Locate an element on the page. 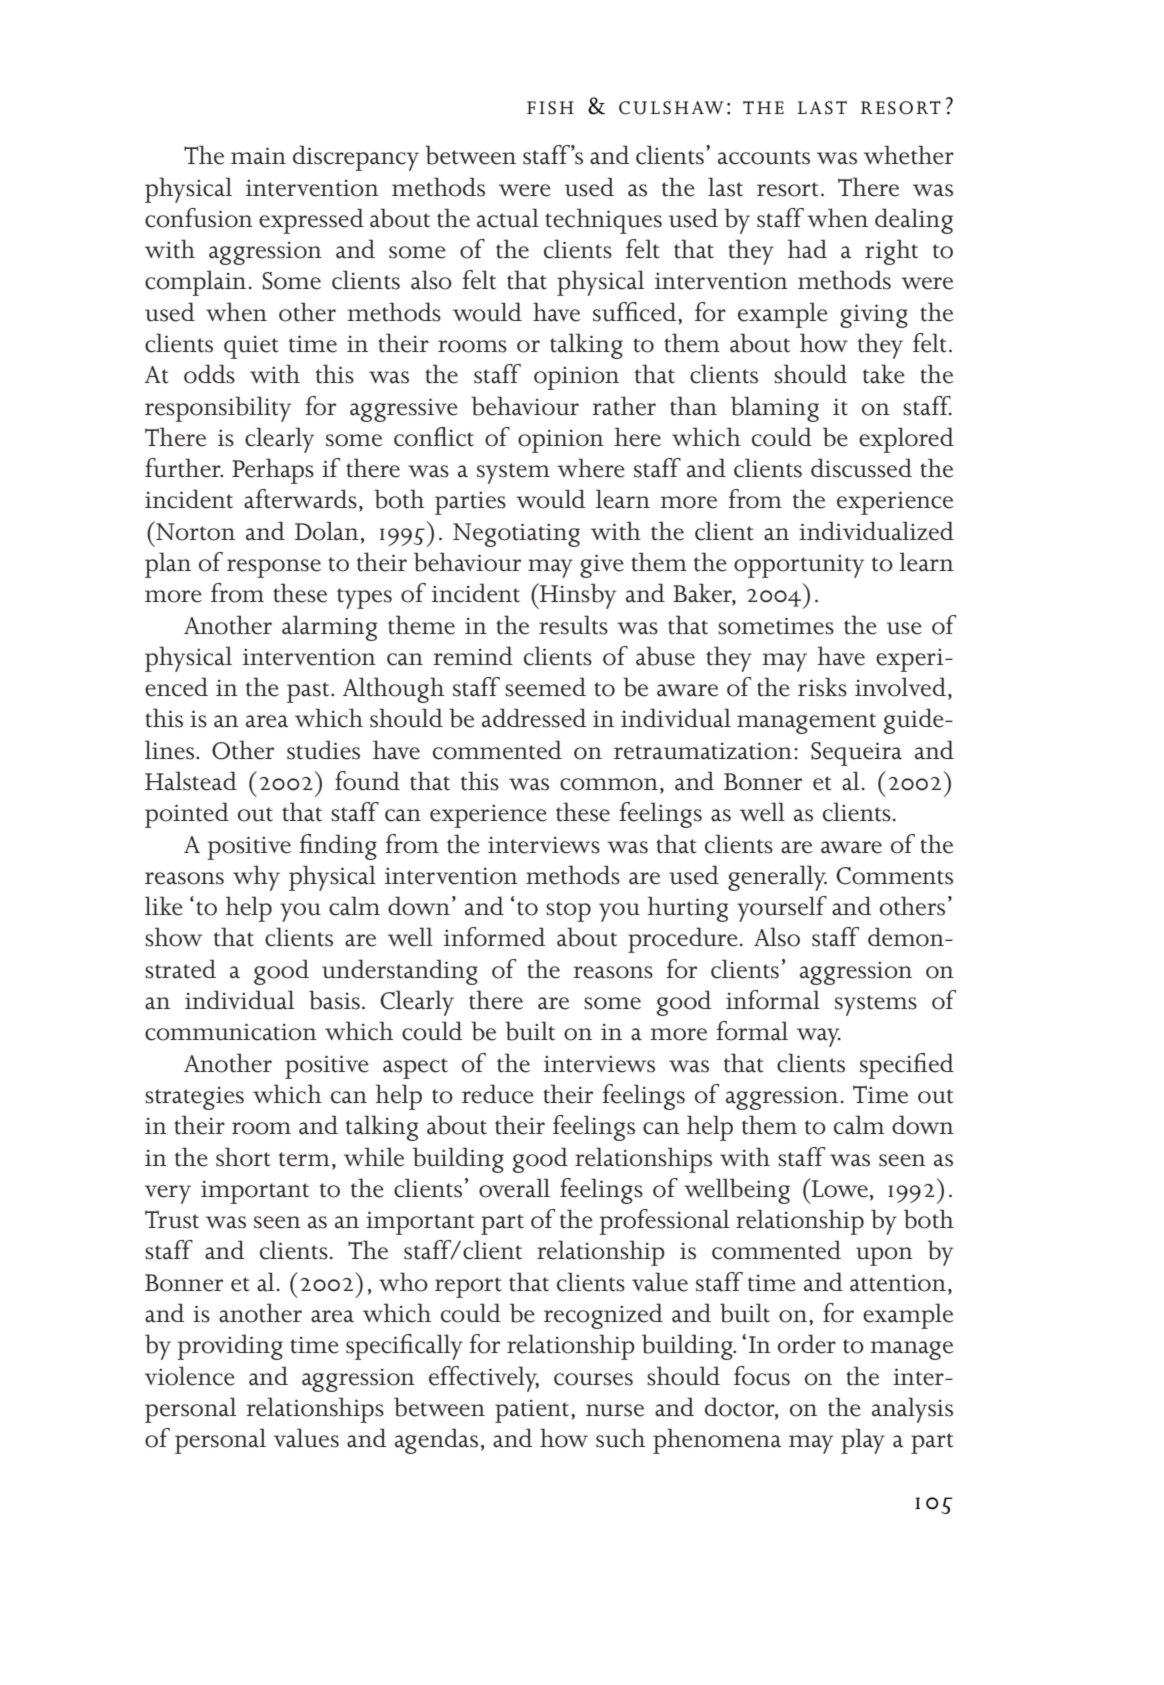  strategies is located at coordinates (194, 1098).
